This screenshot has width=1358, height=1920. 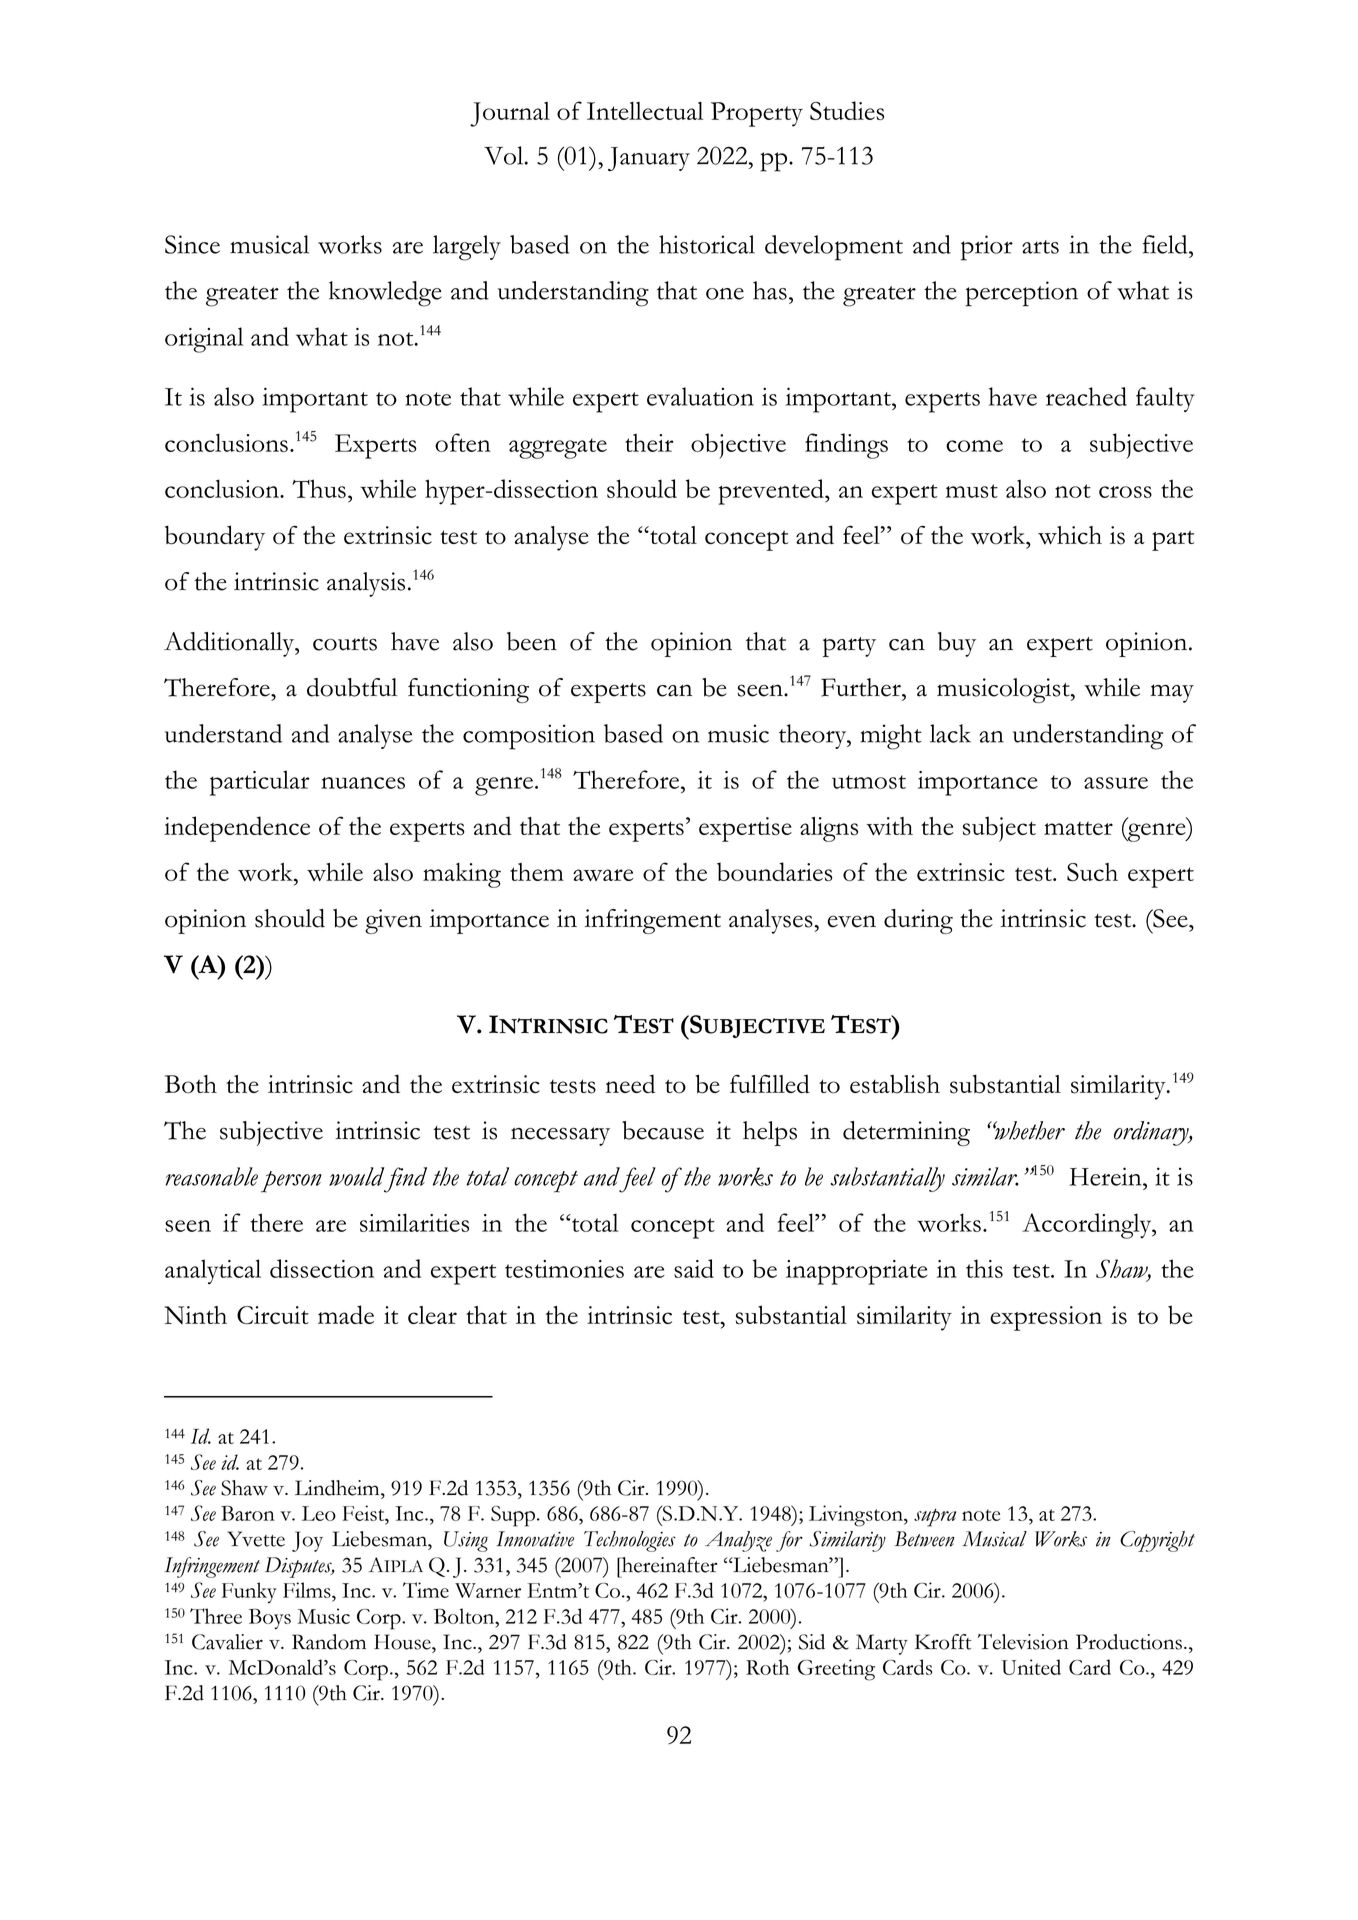 What do you see at coordinates (649, 159) in the screenshot?
I see `January` at bounding box center [649, 159].
